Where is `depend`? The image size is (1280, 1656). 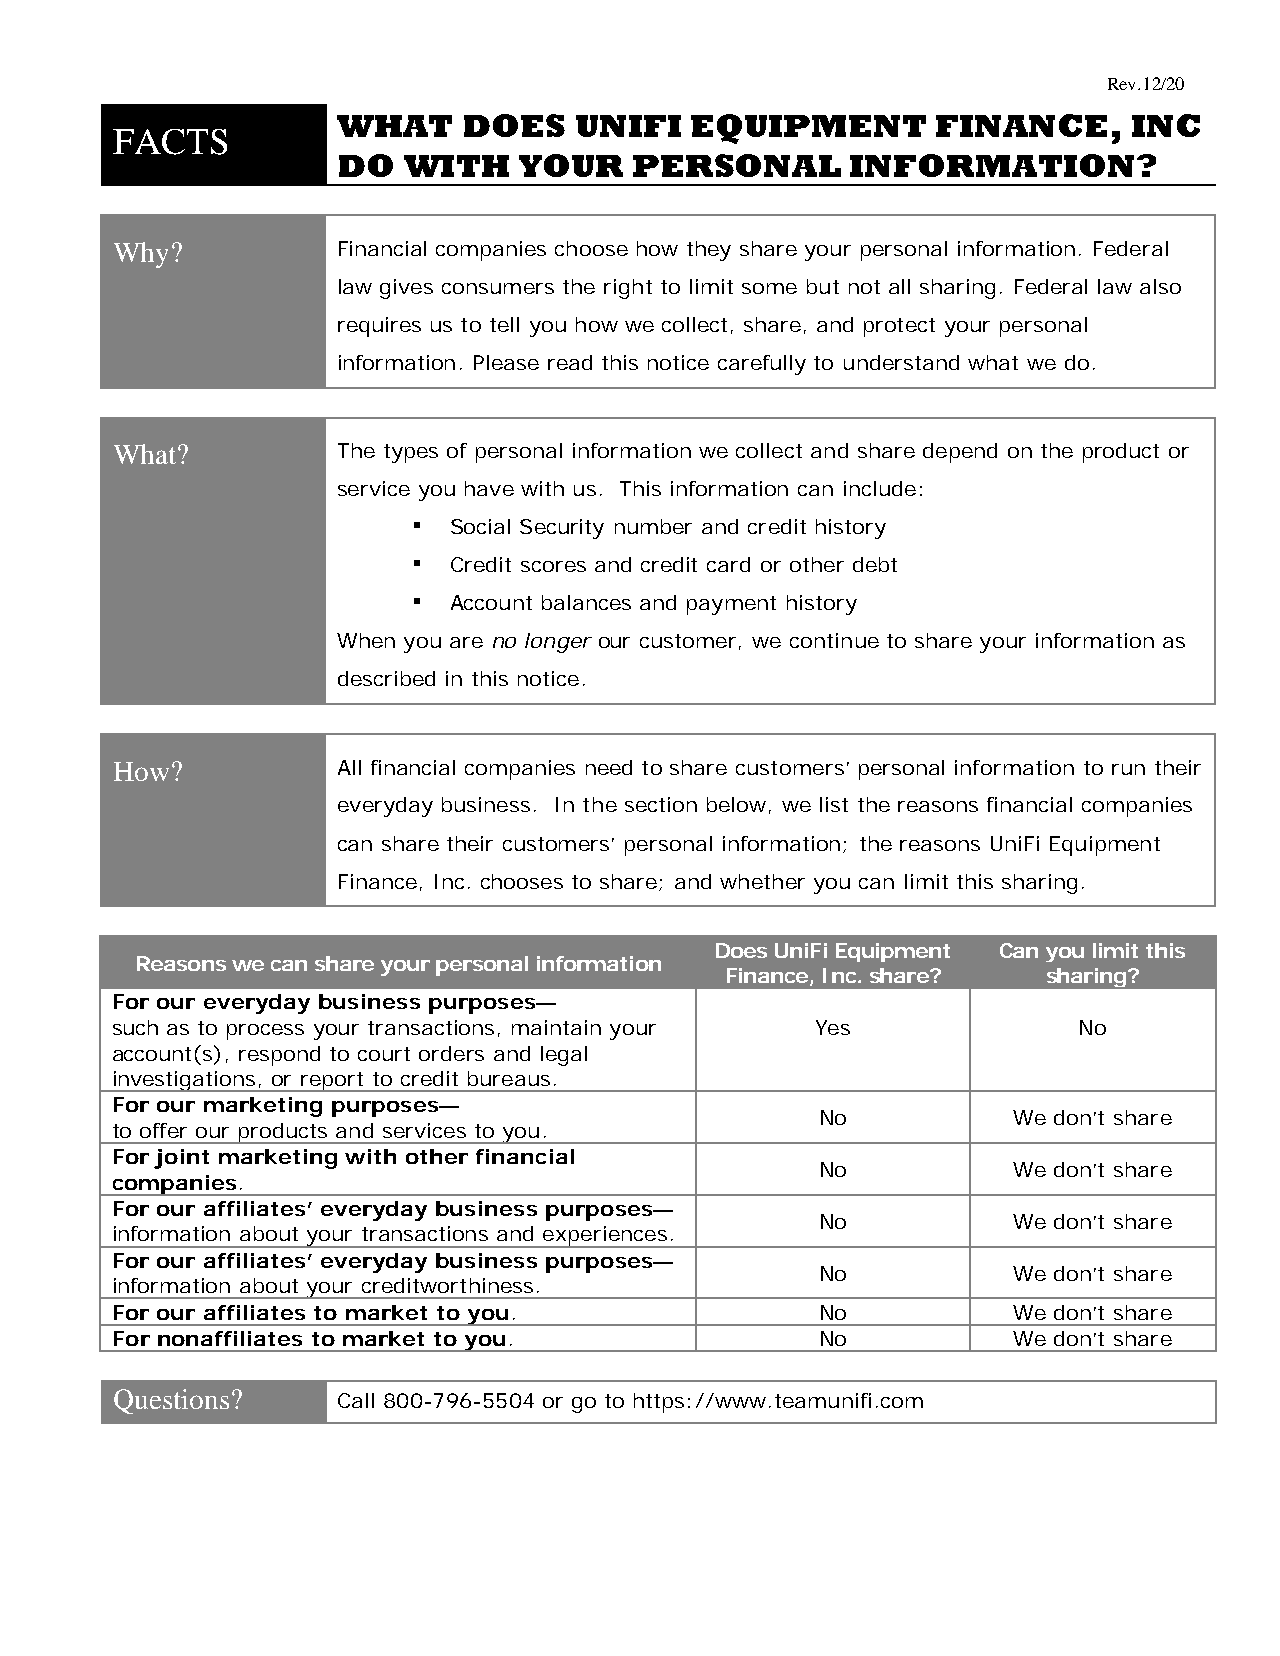
depend is located at coordinates (960, 453).
